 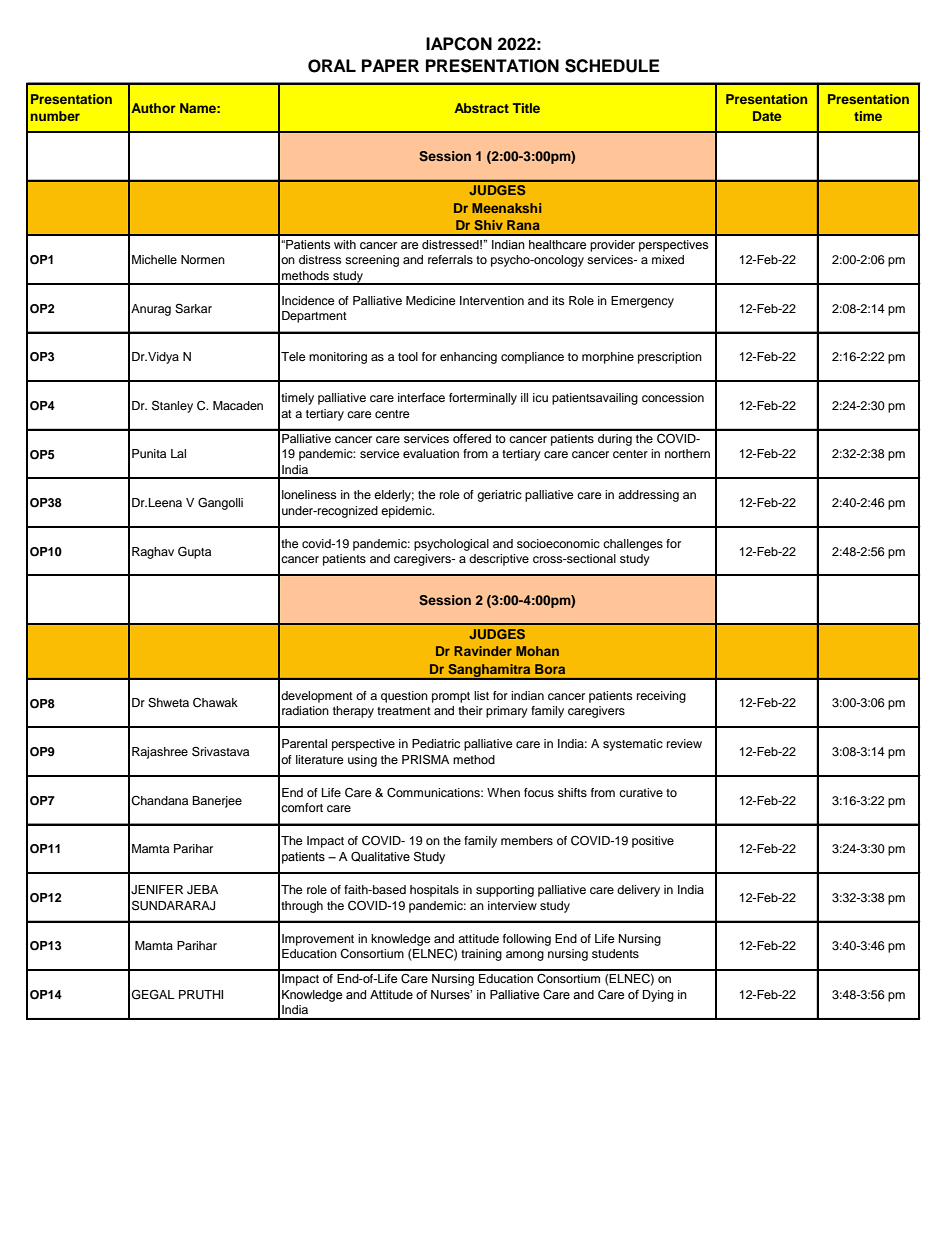 I want to click on Sarkar, so click(x=193, y=309).
